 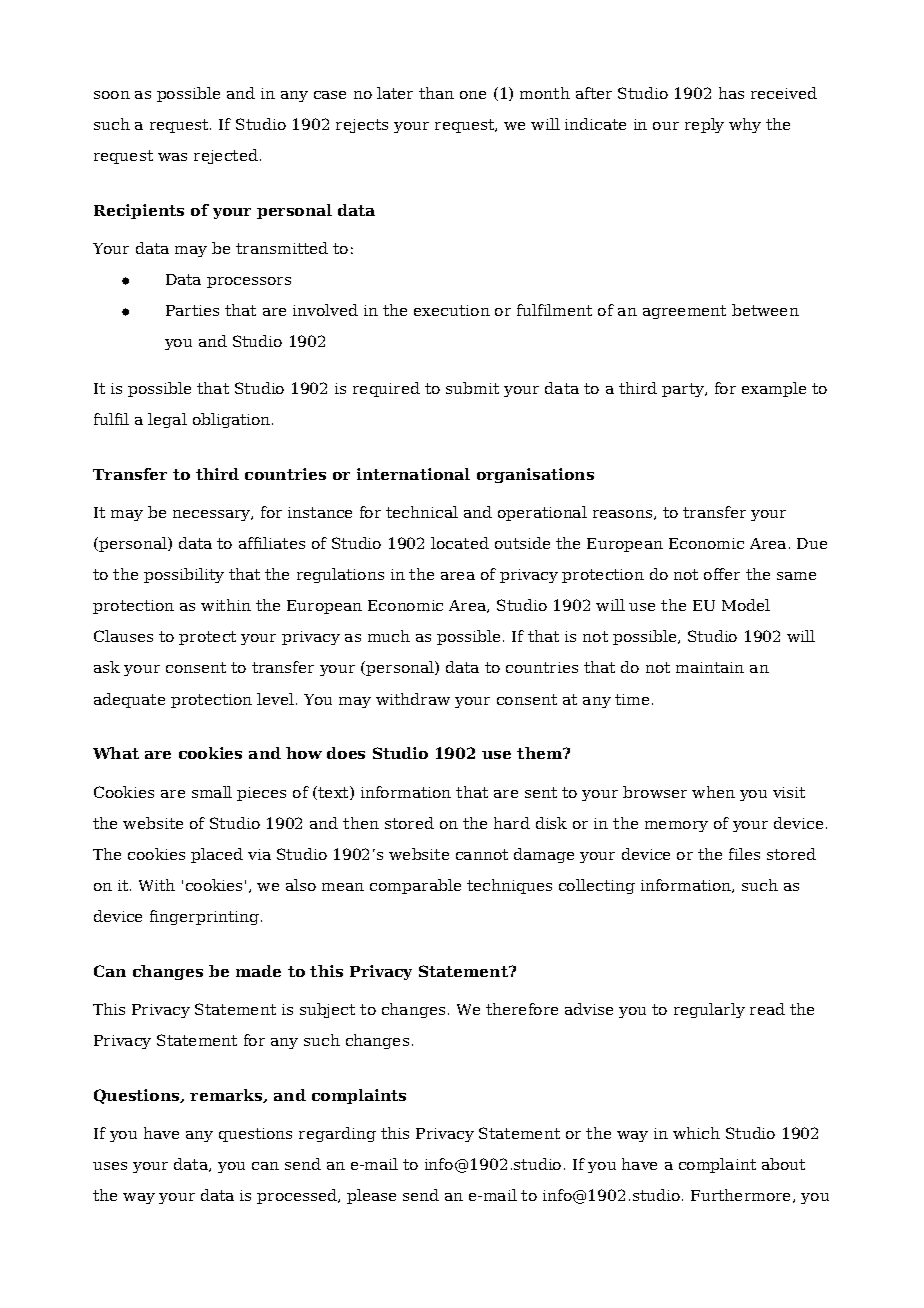 What do you see at coordinates (460, 543) in the screenshot?
I see `located` at bounding box center [460, 543].
